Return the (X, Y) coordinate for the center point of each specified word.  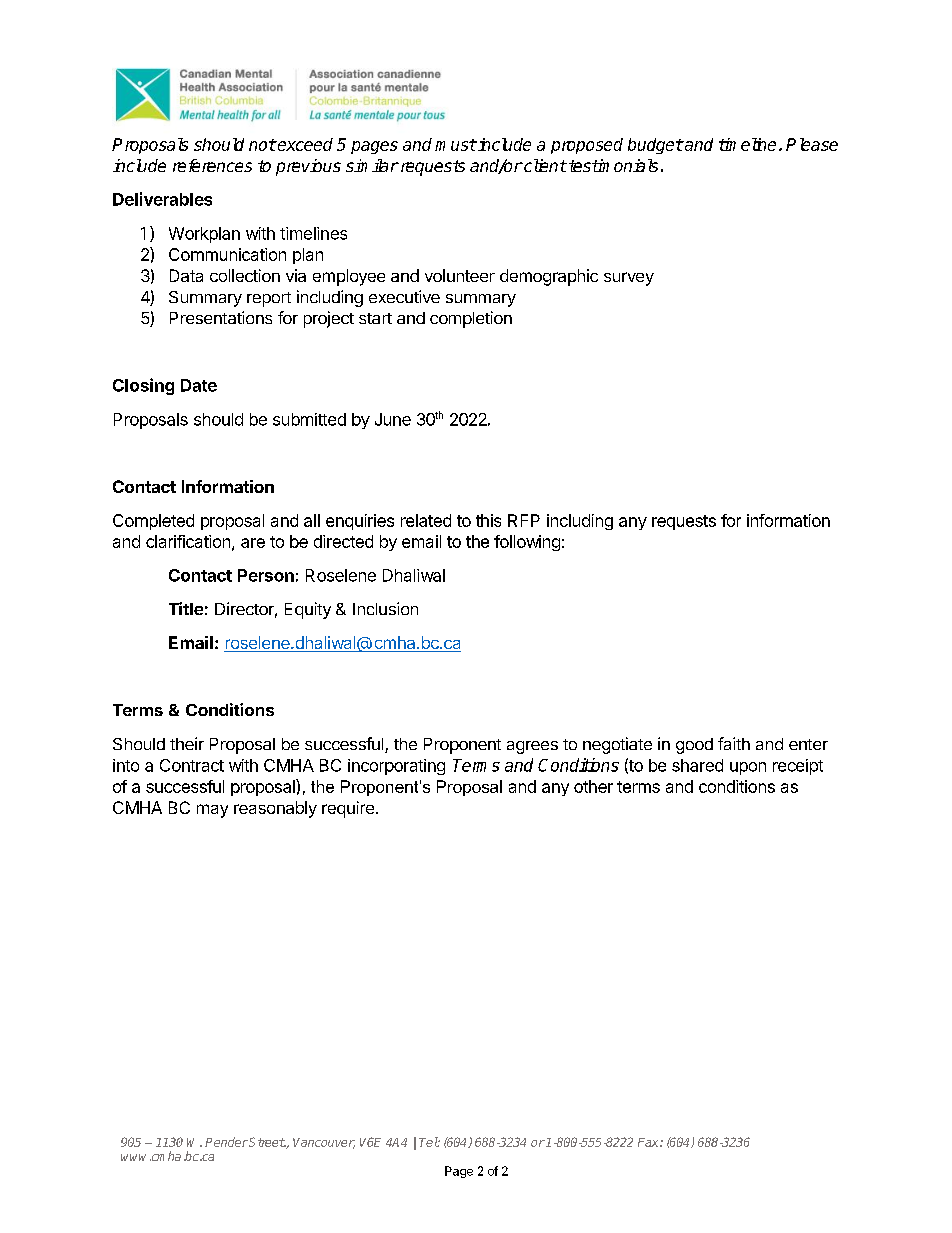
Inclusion (385, 608)
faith (734, 743)
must (456, 145)
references (212, 165)
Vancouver (324, 1143)
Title (186, 608)
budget (655, 146)
